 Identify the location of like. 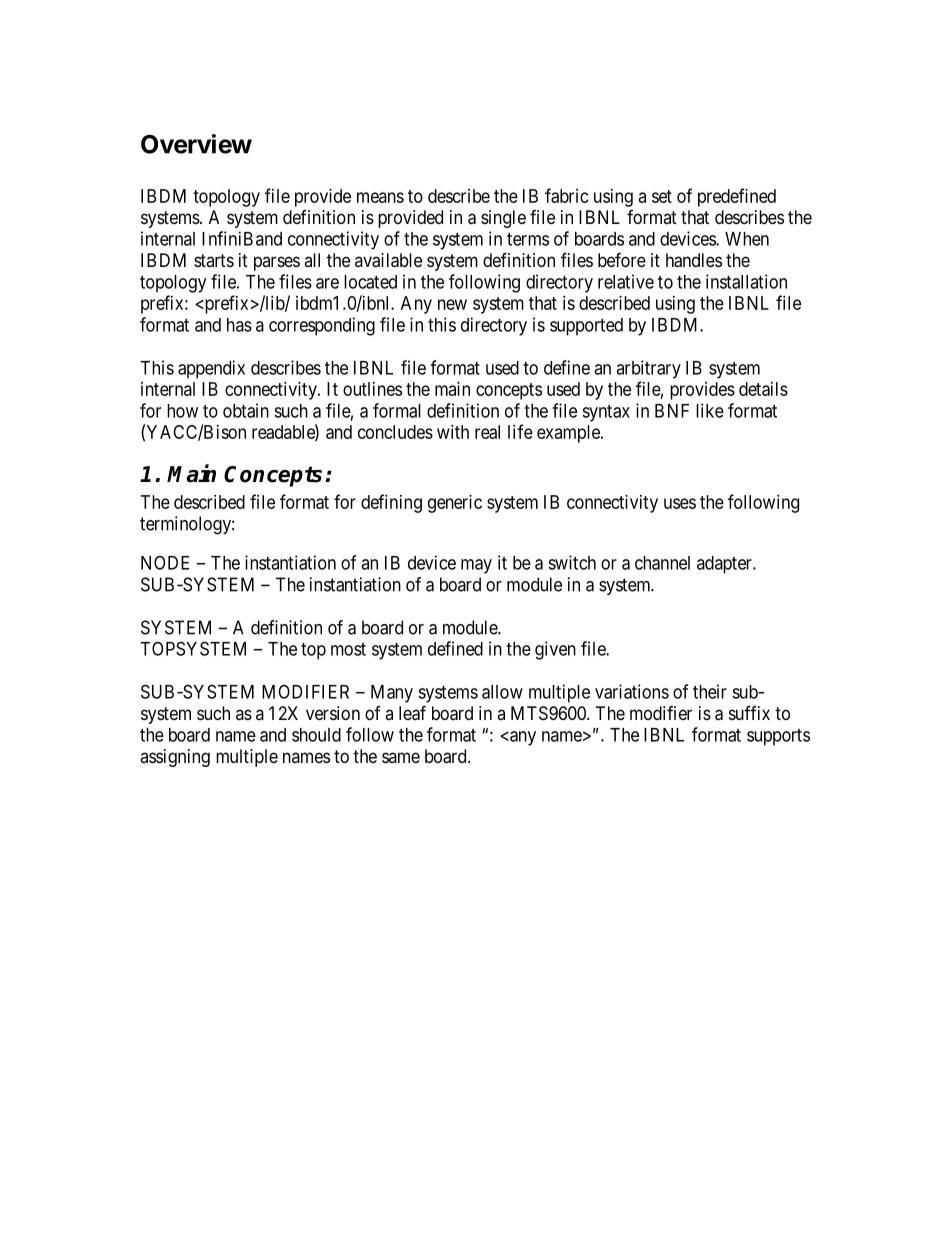
(710, 410).
